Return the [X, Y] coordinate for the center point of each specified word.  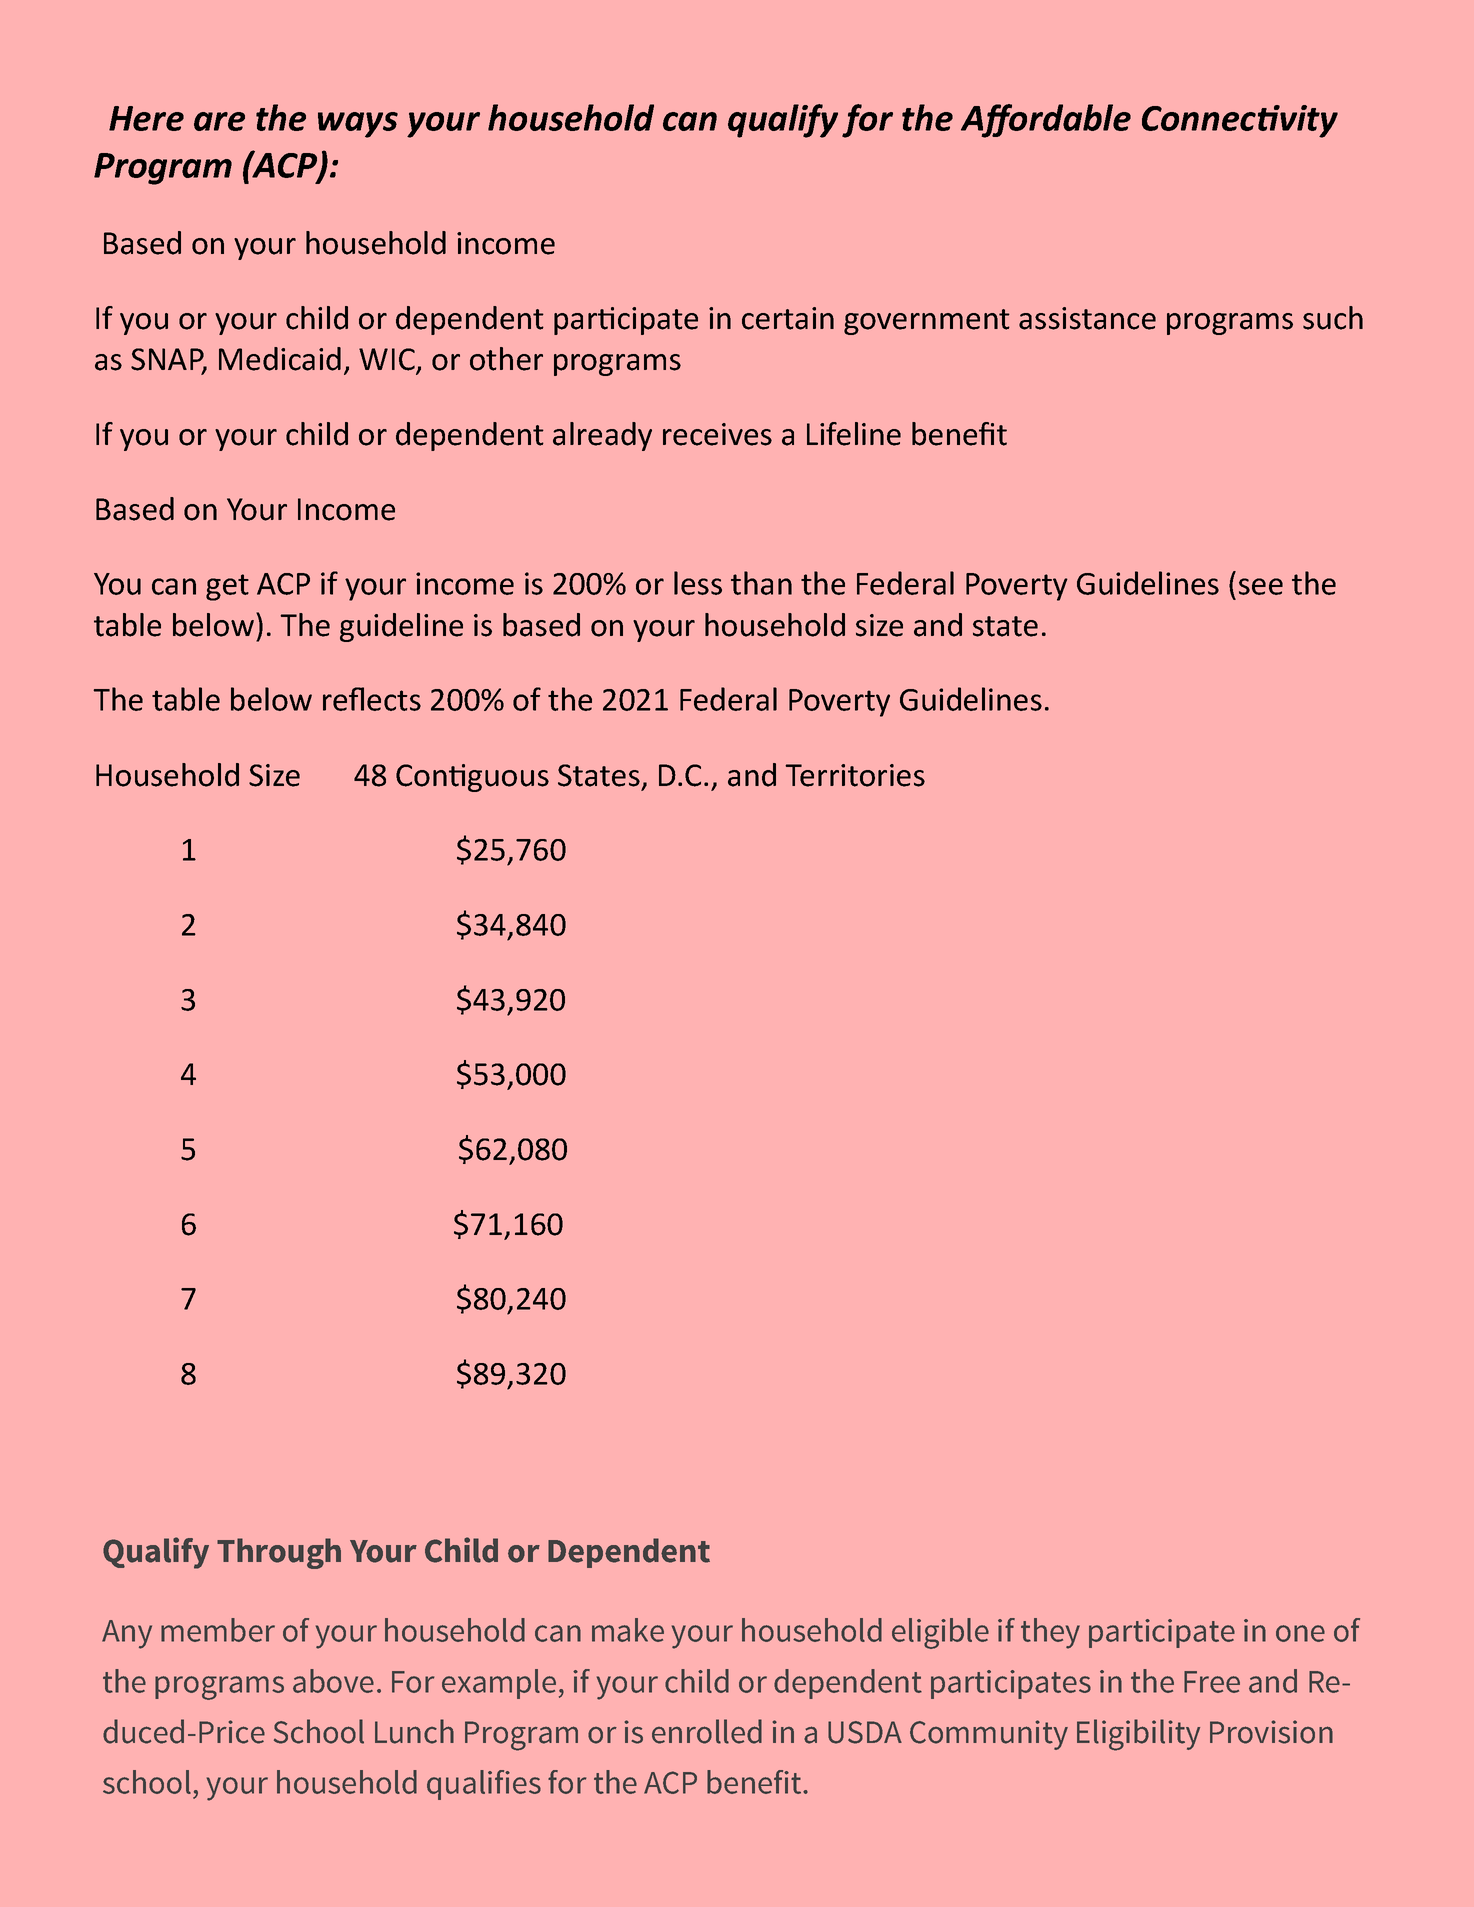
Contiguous [472, 778]
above [333, 1681]
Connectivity [1240, 121]
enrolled [707, 1731]
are [219, 121]
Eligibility [1138, 1735]
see [1261, 586]
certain [788, 318]
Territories [855, 775]
